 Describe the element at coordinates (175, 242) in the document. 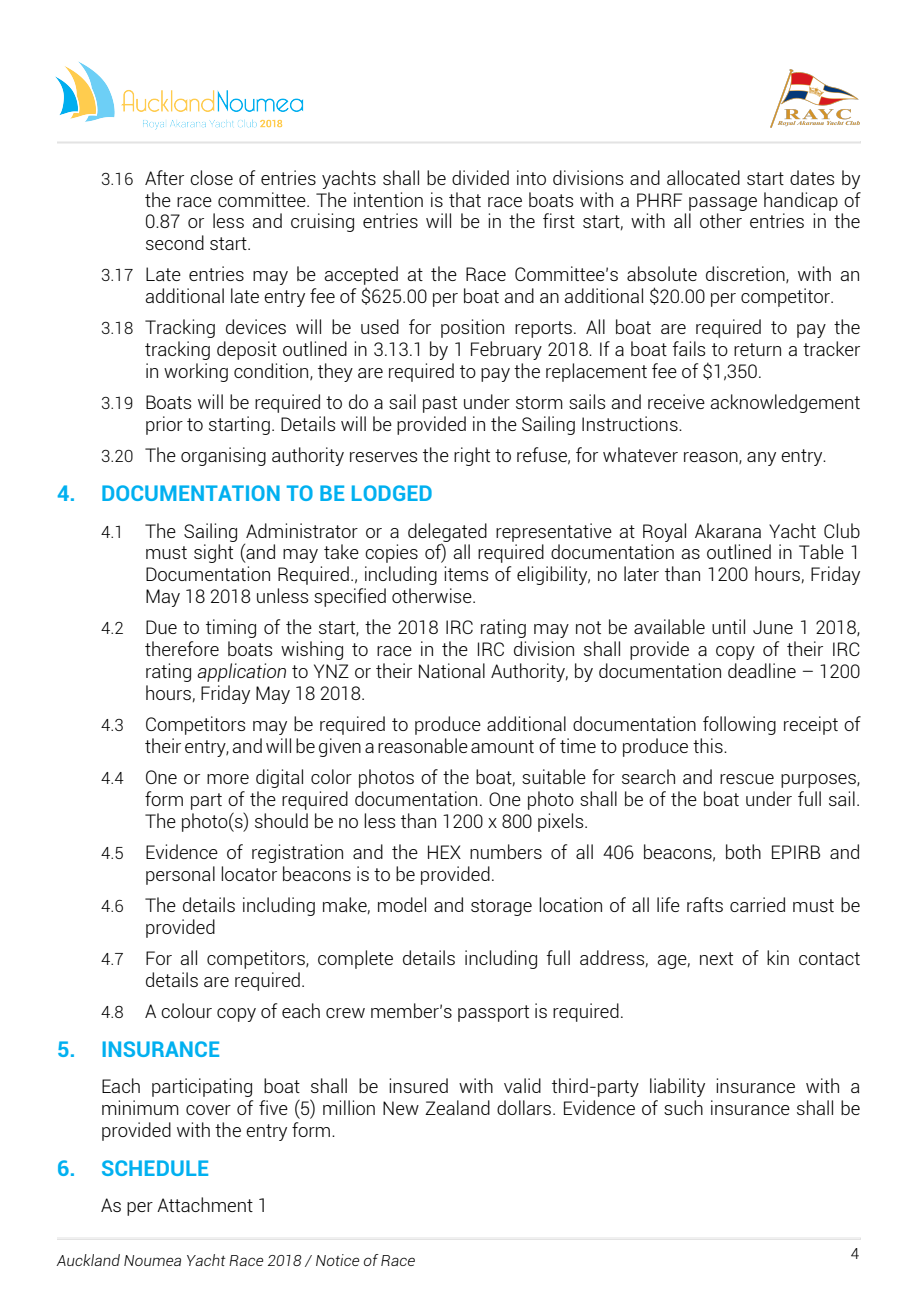

I see `second` at that location.
